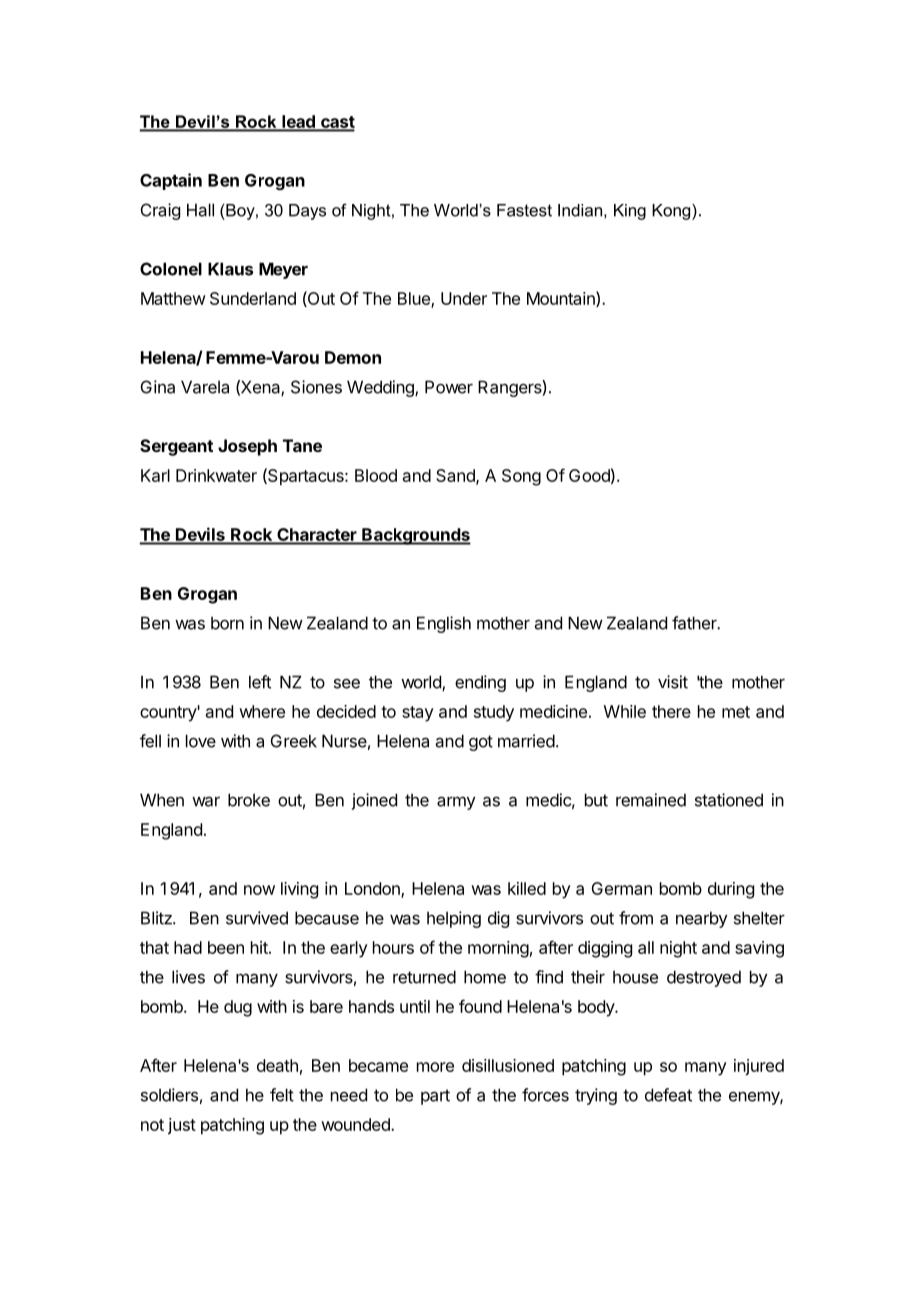 The height and width of the screenshot is (1309, 924). What do you see at coordinates (672, 212) in the screenshot?
I see `Kong` at bounding box center [672, 212].
